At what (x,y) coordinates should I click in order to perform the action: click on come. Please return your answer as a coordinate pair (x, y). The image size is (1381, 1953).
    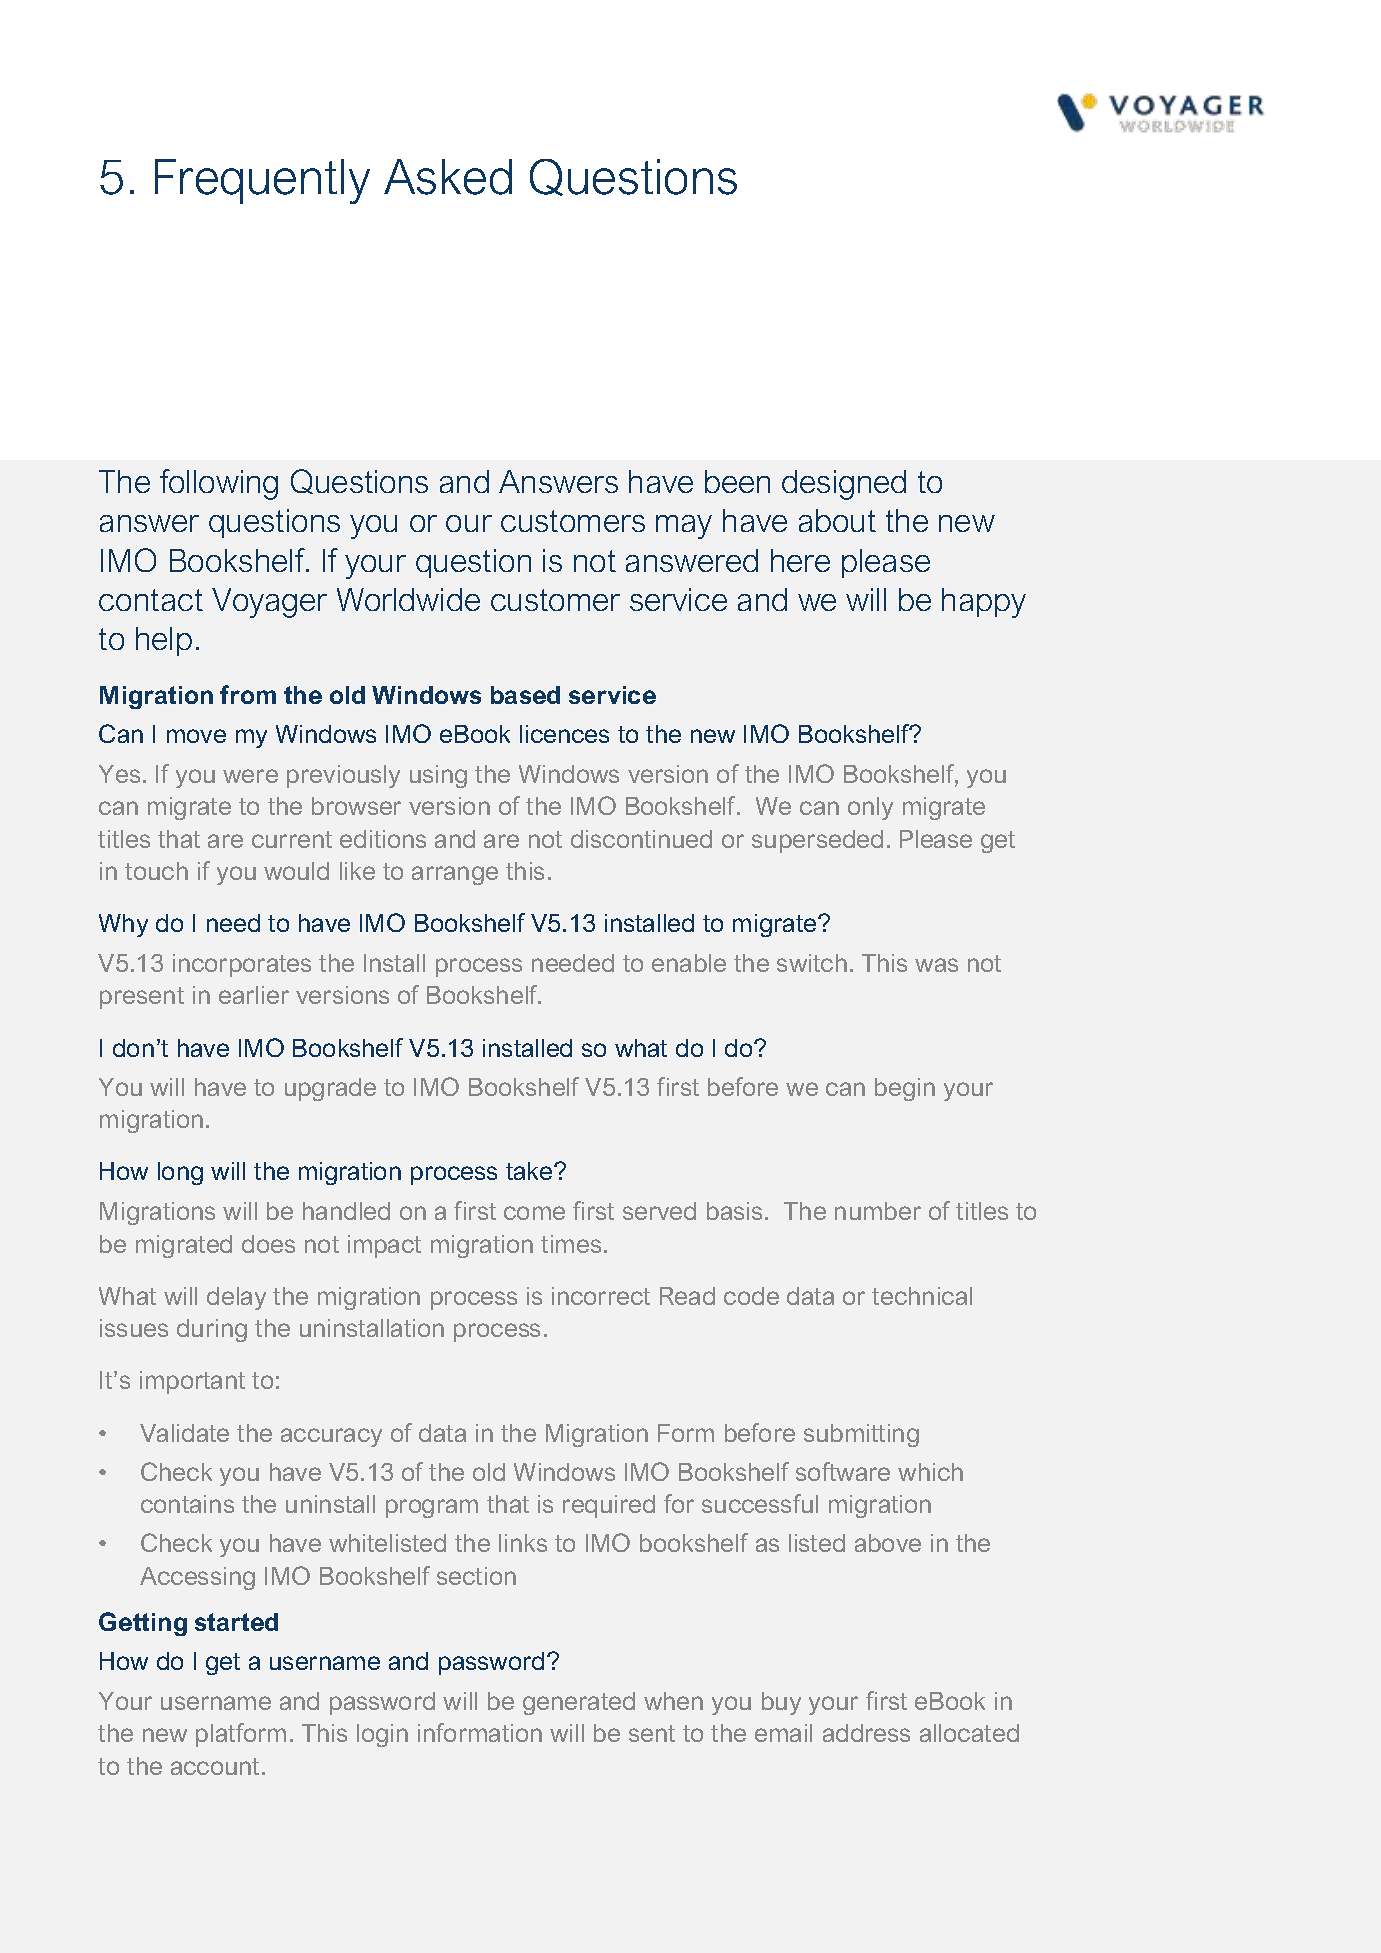
    Looking at the image, I should click on (534, 1213).
